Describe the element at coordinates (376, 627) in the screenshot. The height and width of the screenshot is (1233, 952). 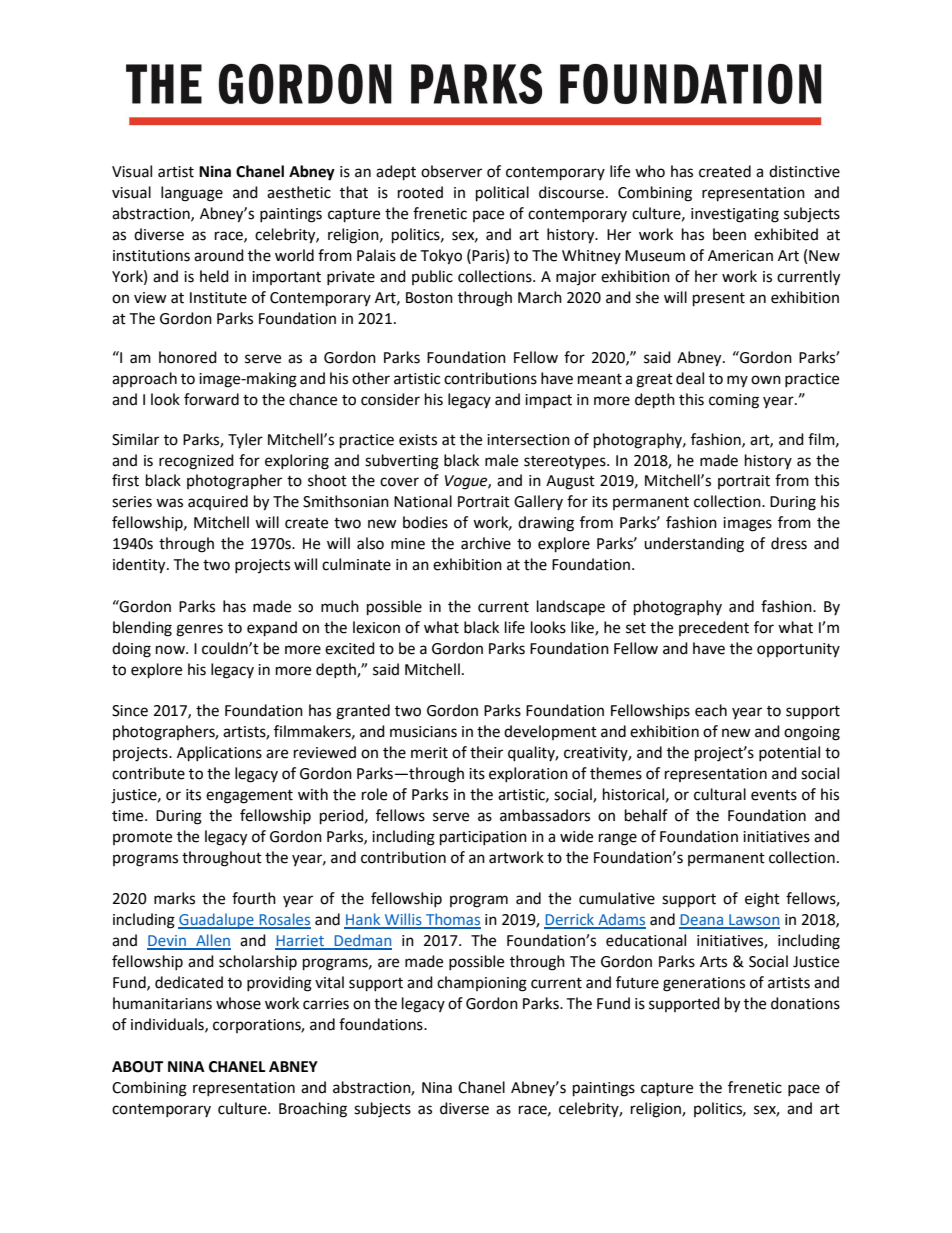
I see `lexicon` at that location.
